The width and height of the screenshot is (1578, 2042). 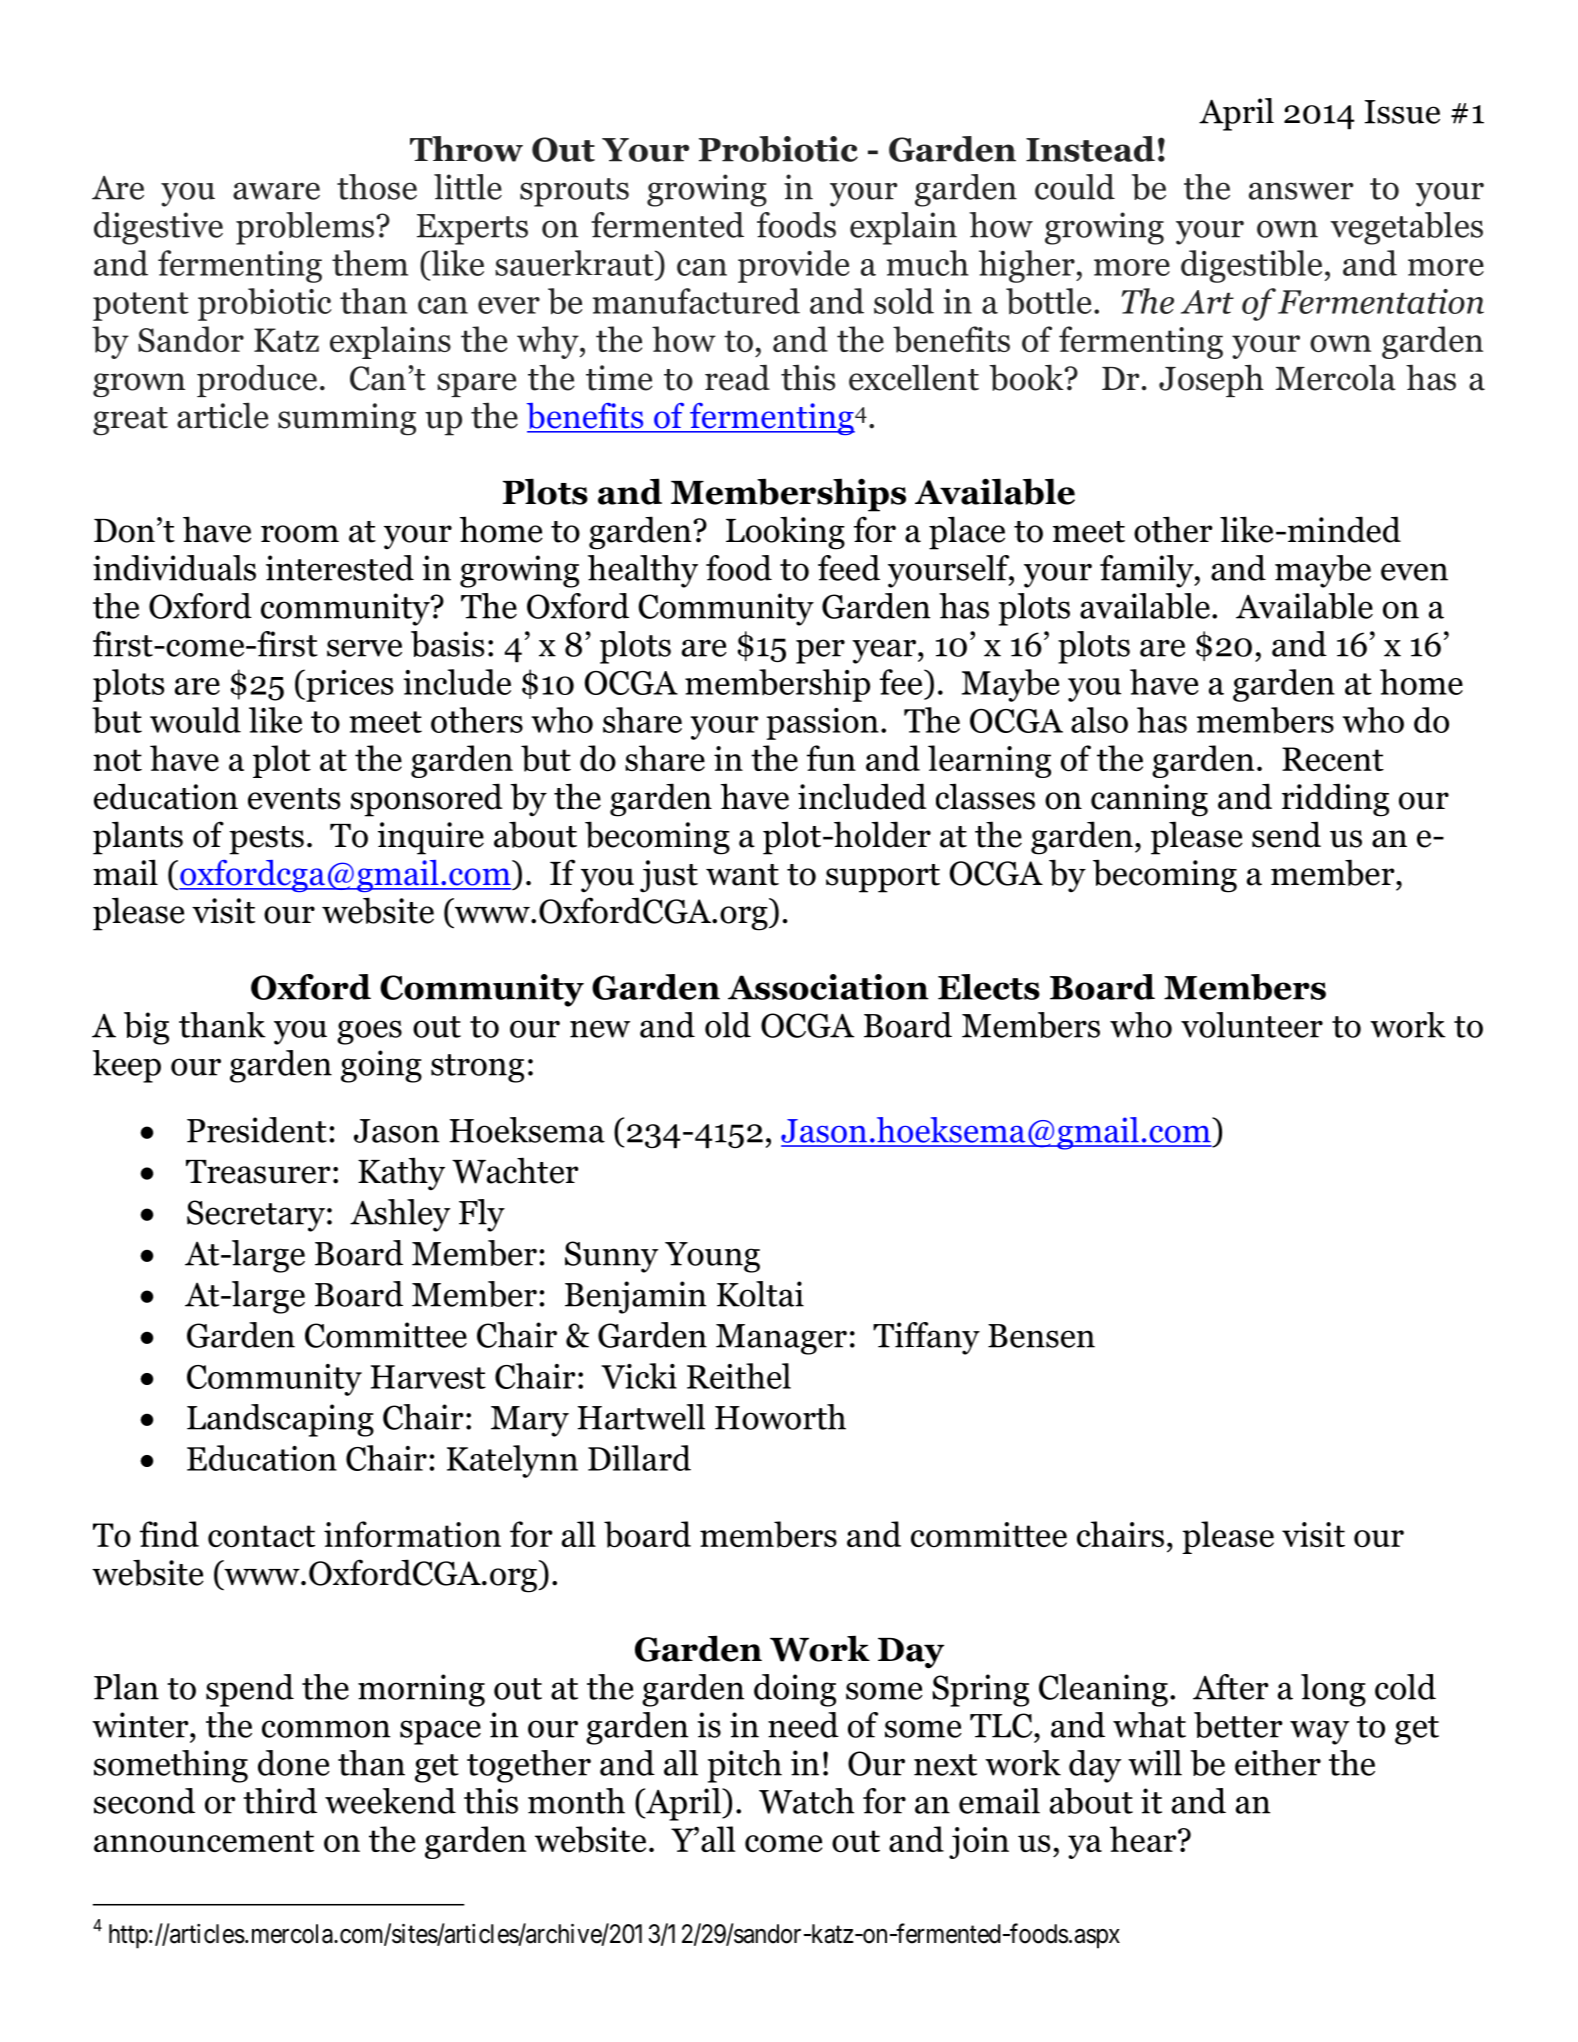 I want to click on Secretary, so click(x=256, y=1216).
